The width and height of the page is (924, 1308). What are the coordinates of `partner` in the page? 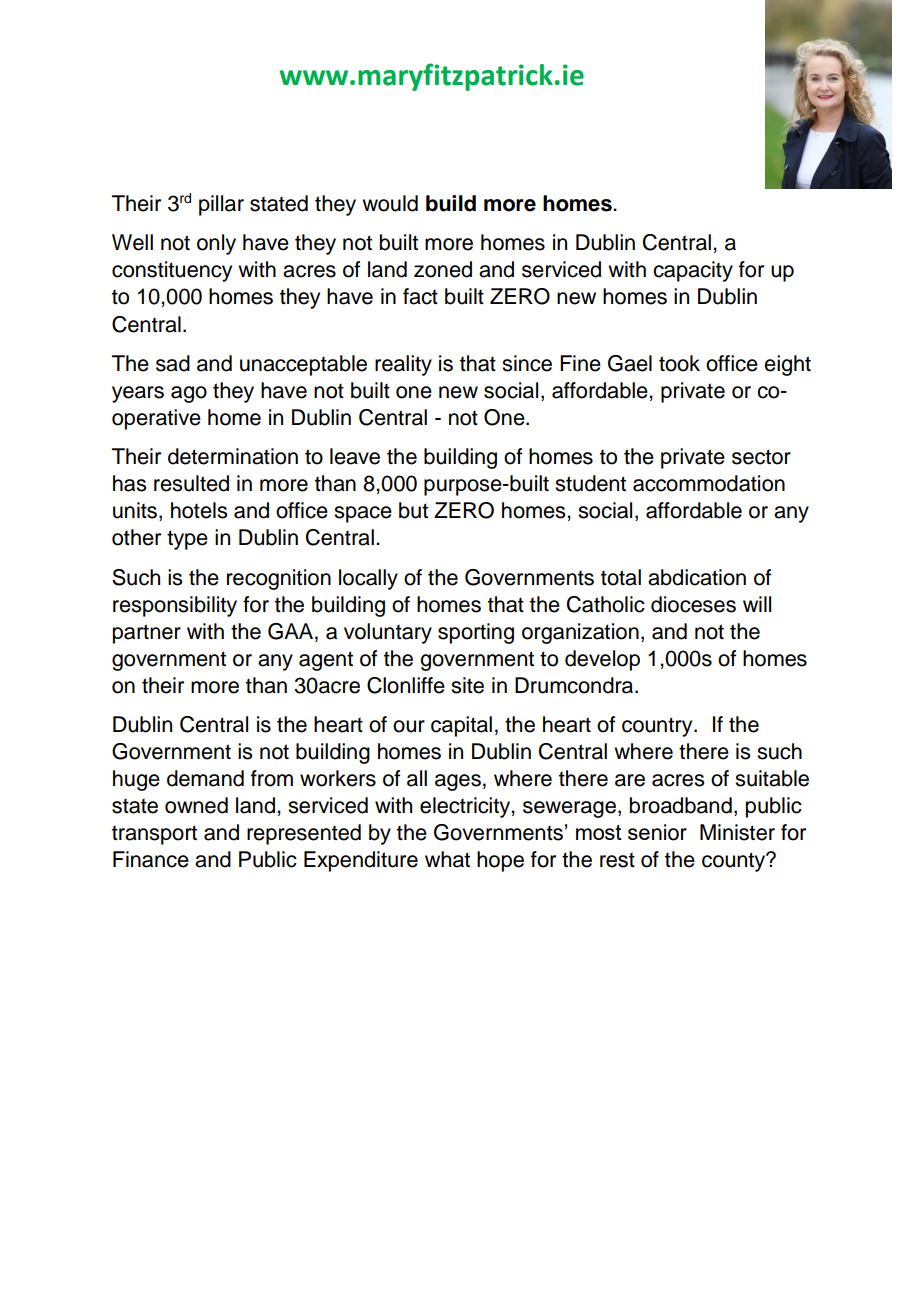 It's located at (147, 634).
